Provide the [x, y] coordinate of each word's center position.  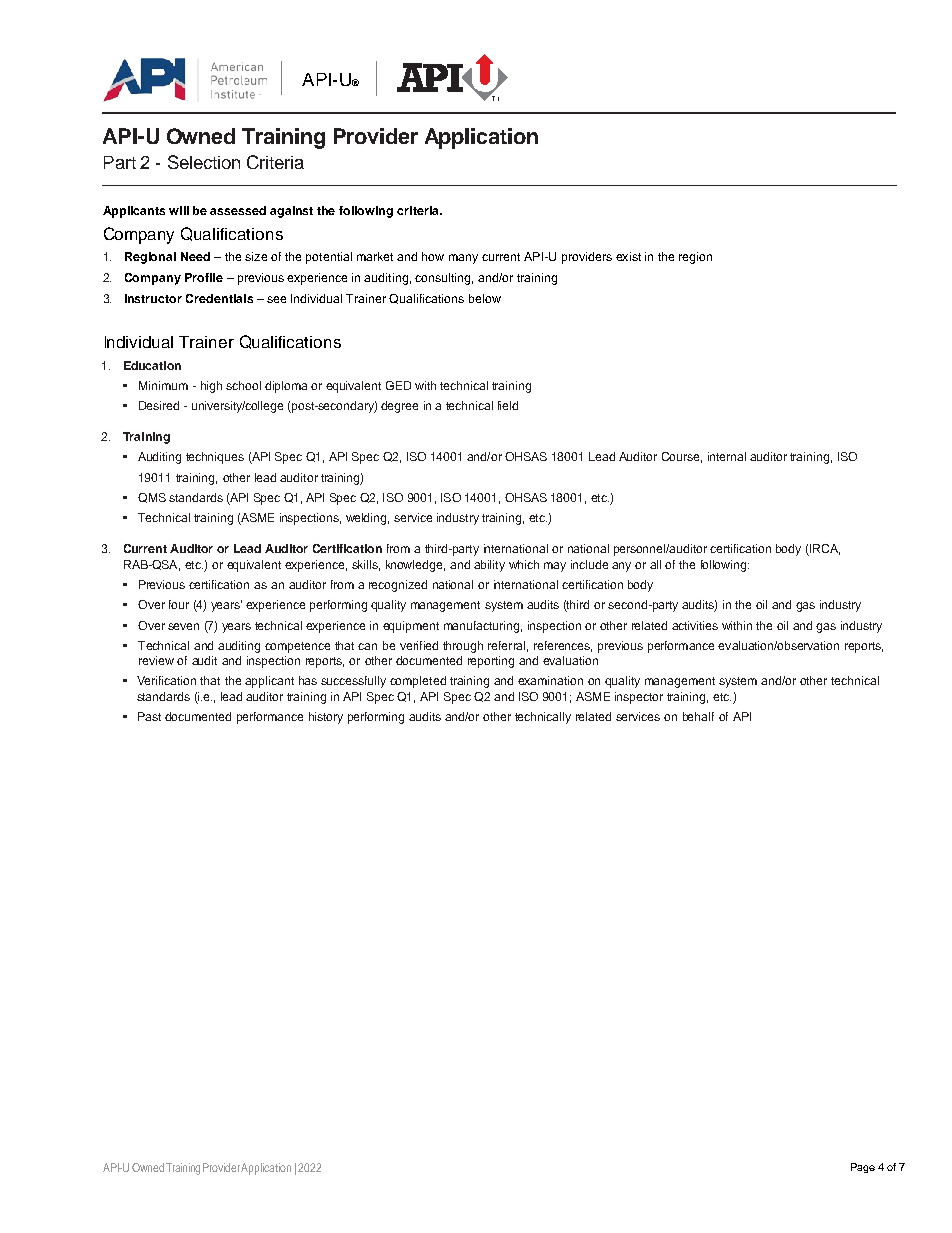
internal [727, 456]
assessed [238, 210]
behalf [698, 716]
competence [297, 647]
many [463, 259]
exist [628, 256]
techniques [215, 458]
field [508, 405]
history [326, 718]
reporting [491, 662]
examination [550, 680]
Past [149, 716]
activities [695, 625]
